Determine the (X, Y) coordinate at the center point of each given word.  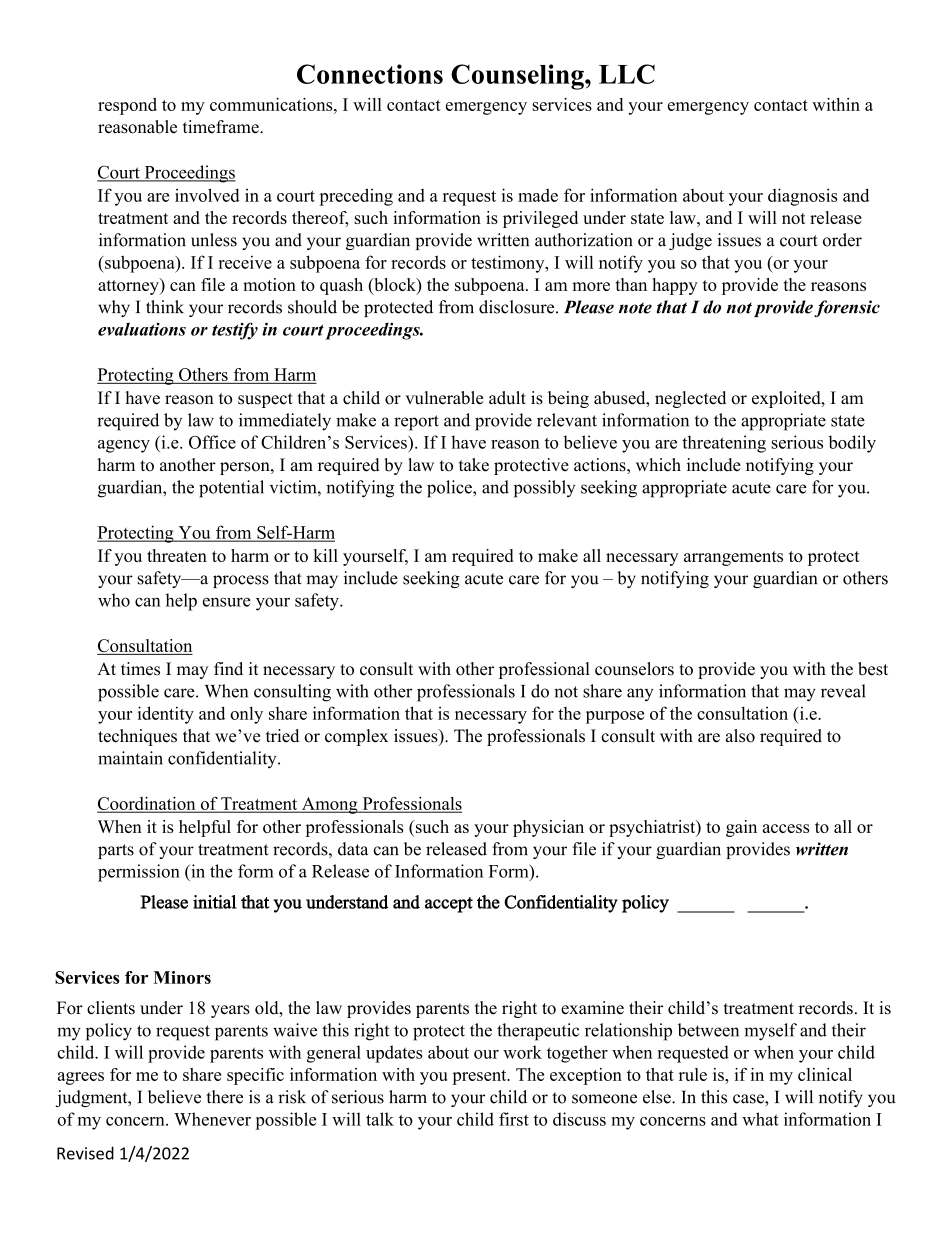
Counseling (518, 77)
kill (325, 555)
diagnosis (803, 197)
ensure (226, 602)
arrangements (733, 558)
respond (127, 106)
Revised (85, 1153)
